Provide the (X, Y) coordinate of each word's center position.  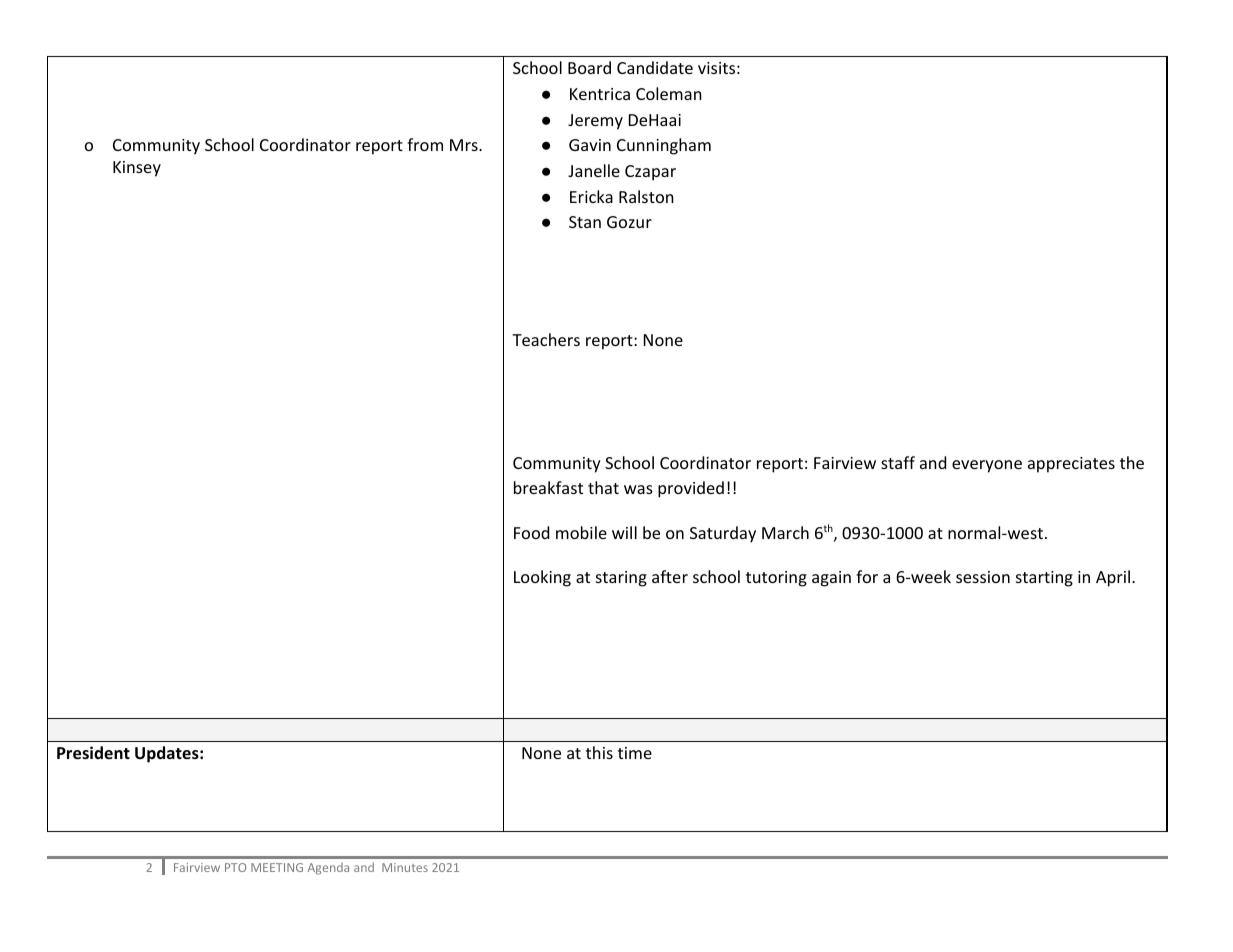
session (983, 577)
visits (716, 68)
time (635, 753)
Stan (585, 222)
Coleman (669, 93)
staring (621, 579)
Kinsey (137, 169)
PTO (235, 867)
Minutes (405, 867)
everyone (987, 466)
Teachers (546, 339)
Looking (542, 578)
